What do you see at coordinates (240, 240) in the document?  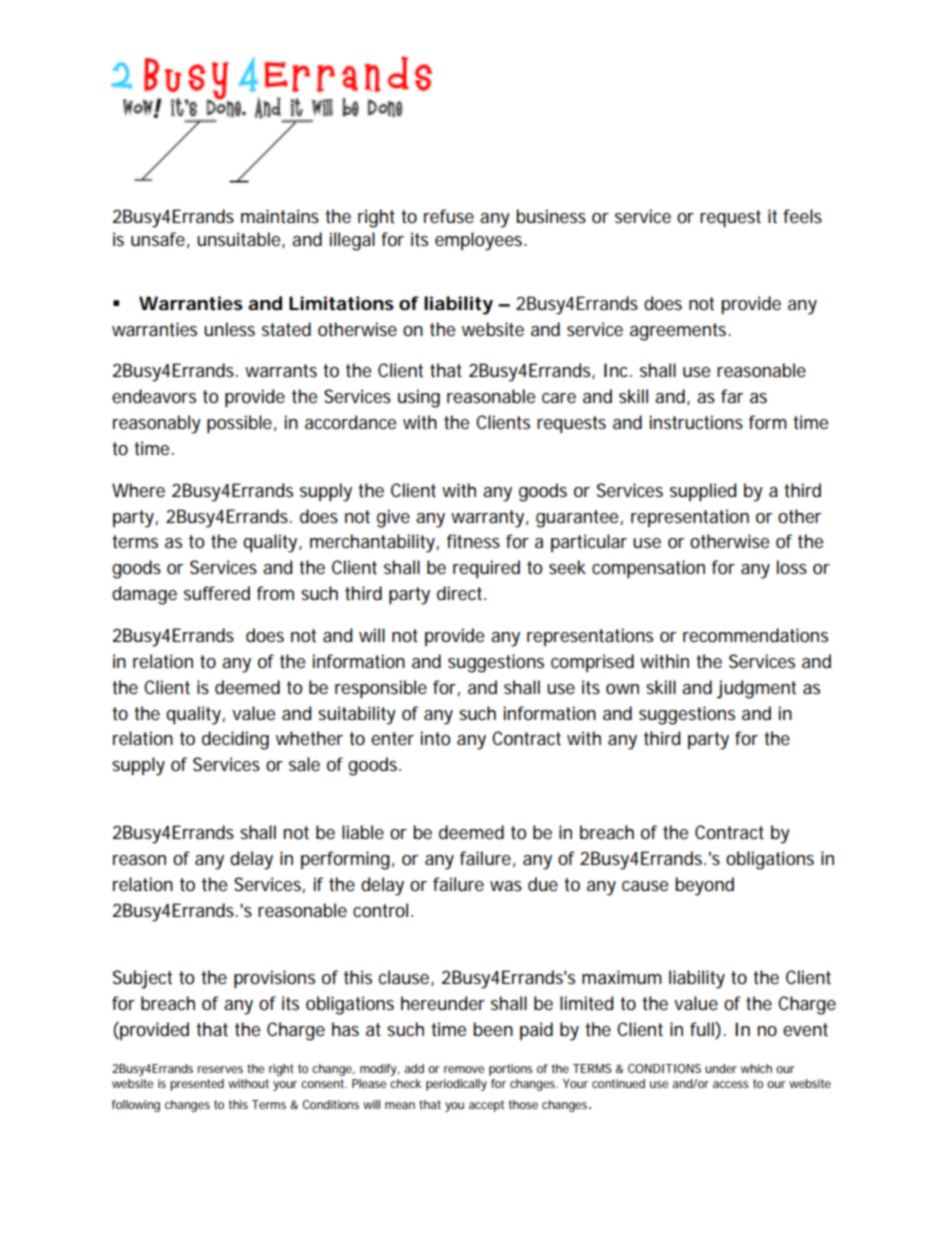 I see `unsuitable` at bounding box center [240, 240].
